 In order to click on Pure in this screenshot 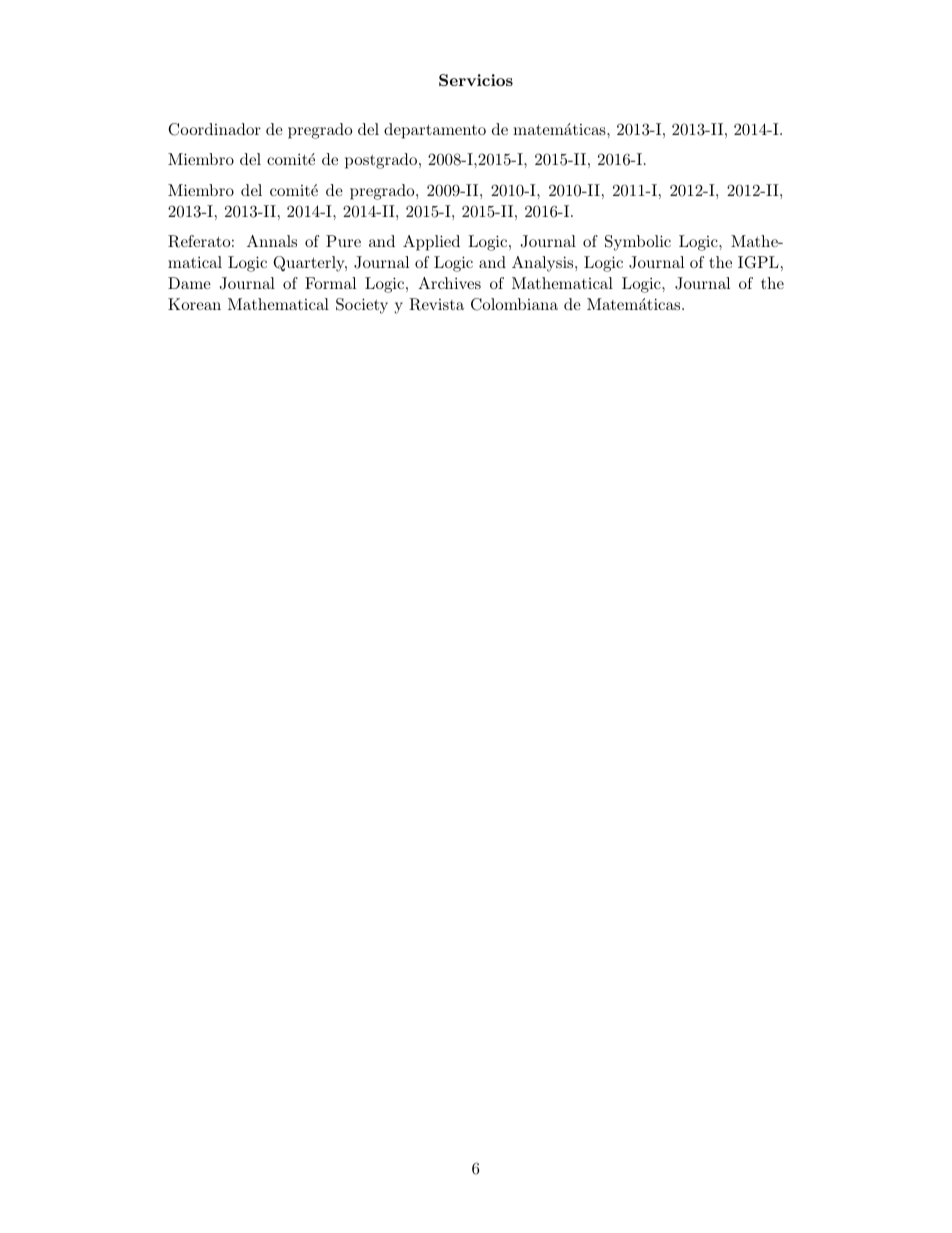, I will do `click(343, 241)`.
